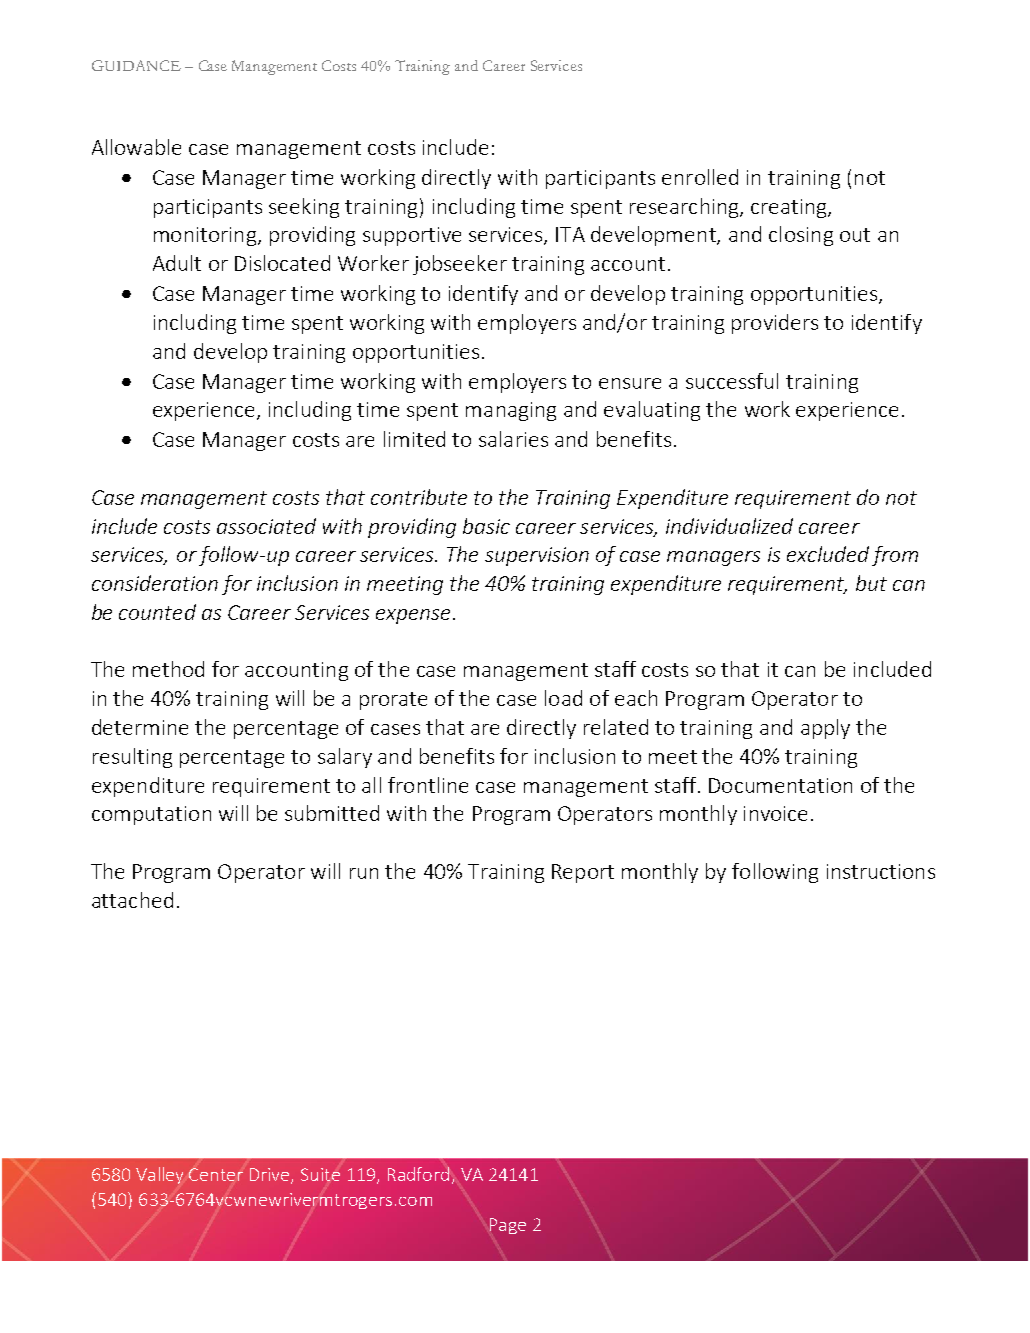 The height and width of the screenshot is (1333, 1030). I want to click on creating, so click(790, 208).
